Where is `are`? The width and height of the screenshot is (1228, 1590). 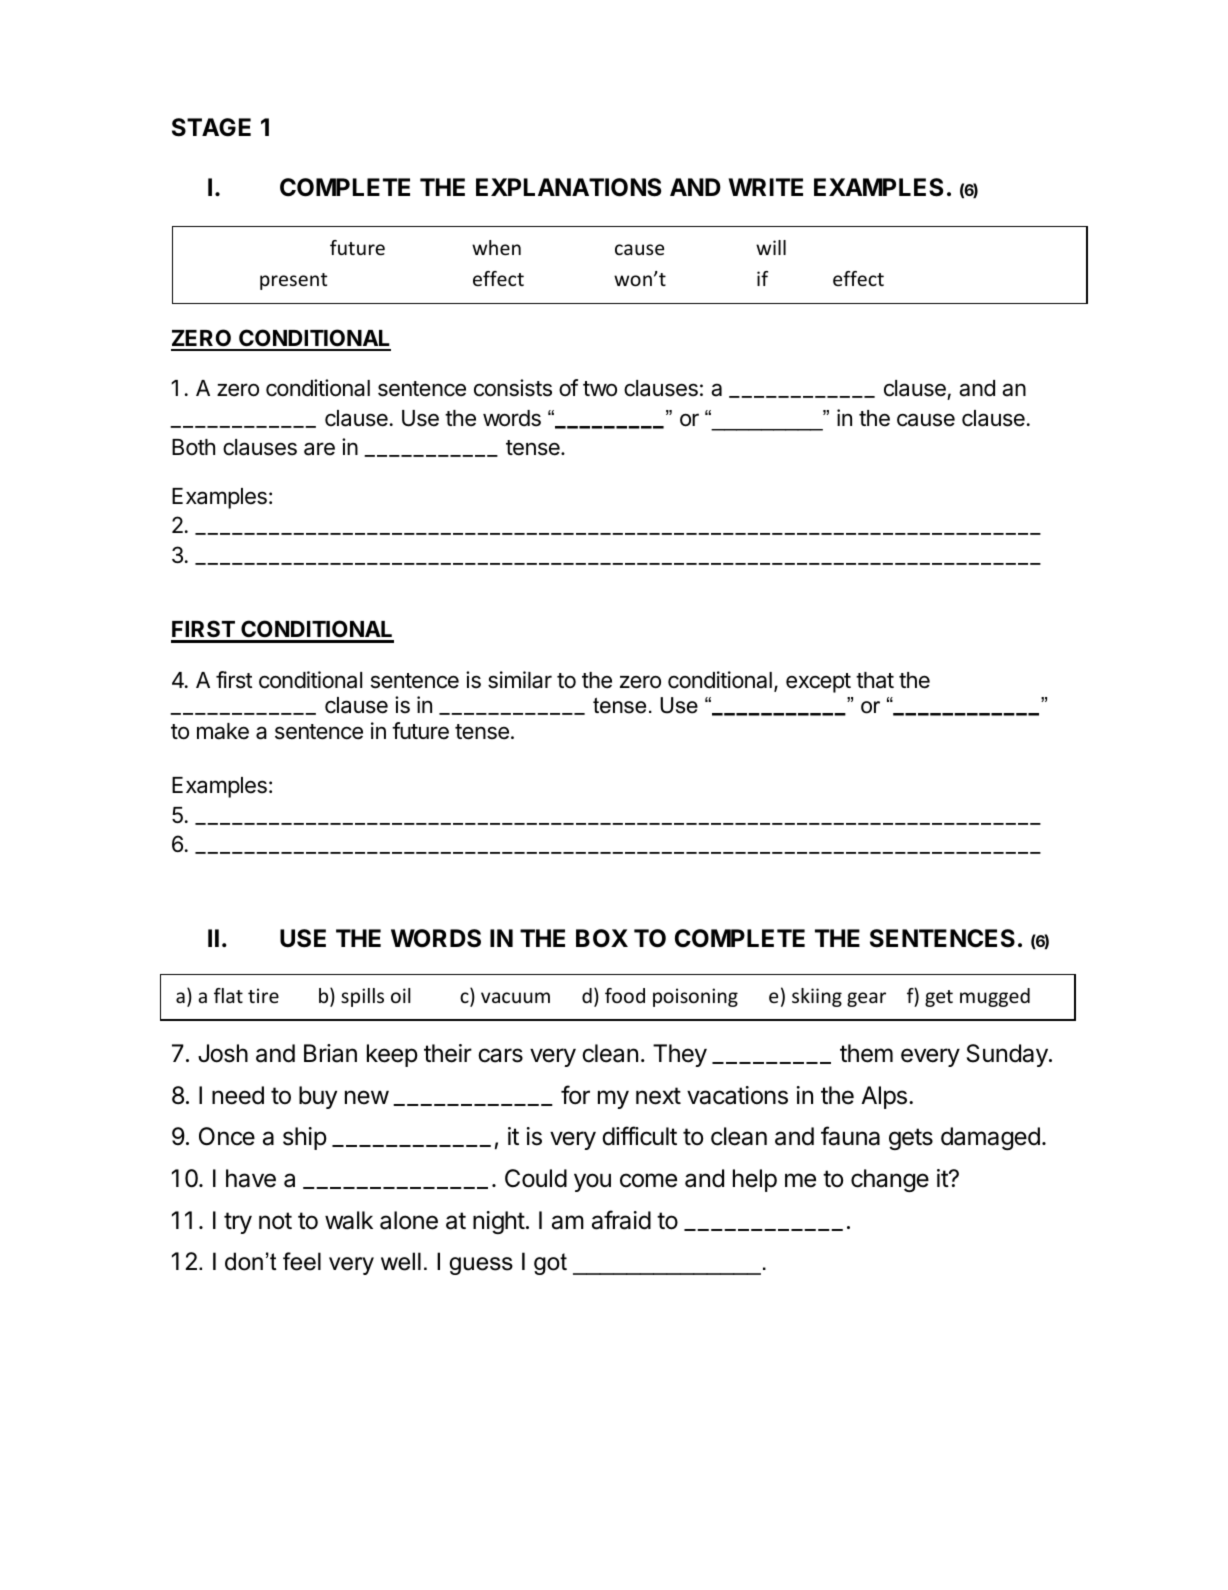 are is located at coordinates (319, 449).
